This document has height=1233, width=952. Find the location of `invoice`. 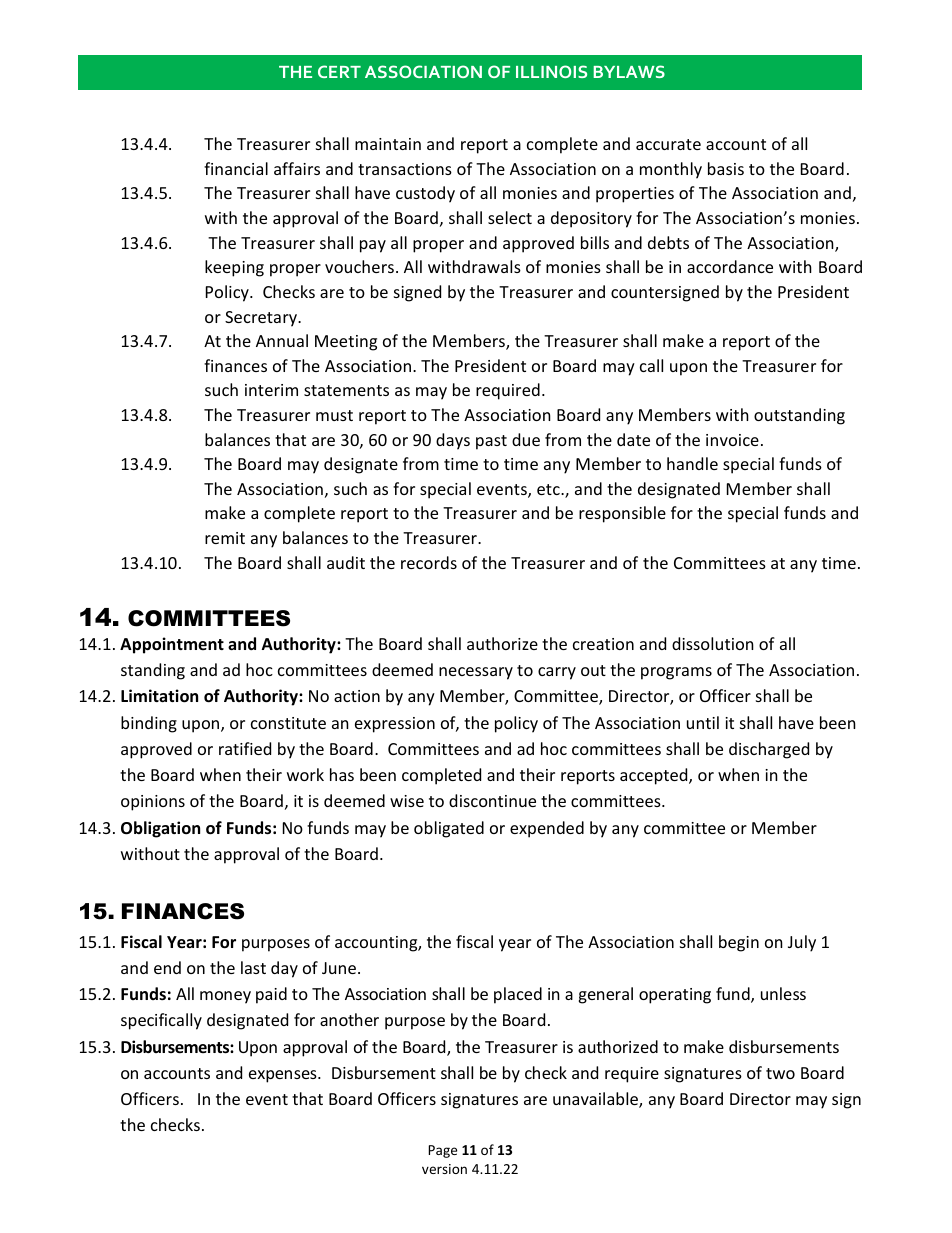

invoice is located at coordinates (732, 440).
